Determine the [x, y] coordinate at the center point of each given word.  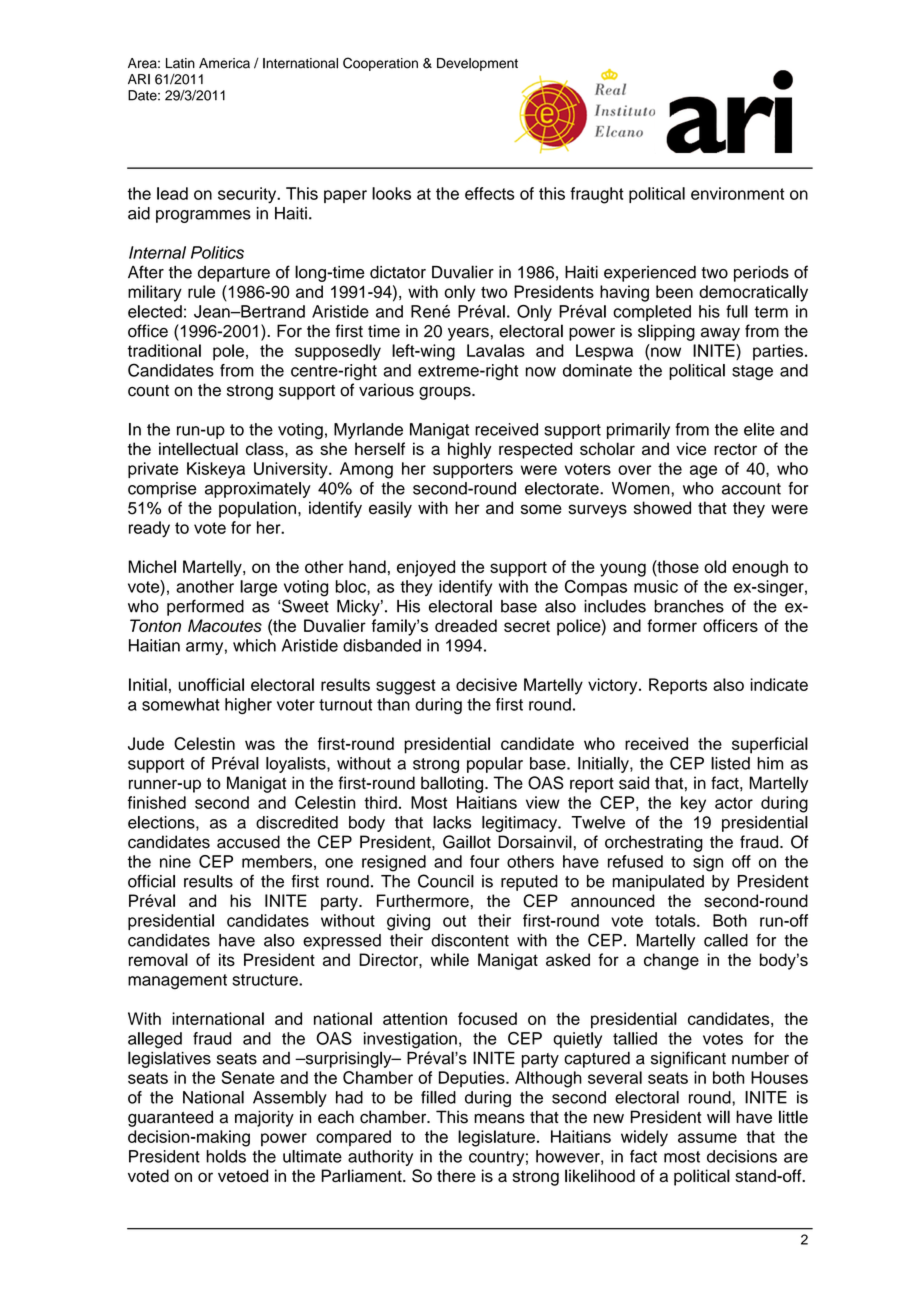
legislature [496, 1138]
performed [205, 607]
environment [737, 193]
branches [689, 606]
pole [228, 352]
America [224, 63]
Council [446, 881]
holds [226, 1156]
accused [248, 842]
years [468, 334]
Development [477, 64]
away [720, 334]
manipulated [658, 883]
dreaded [466, 625]
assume [707, 1138]
